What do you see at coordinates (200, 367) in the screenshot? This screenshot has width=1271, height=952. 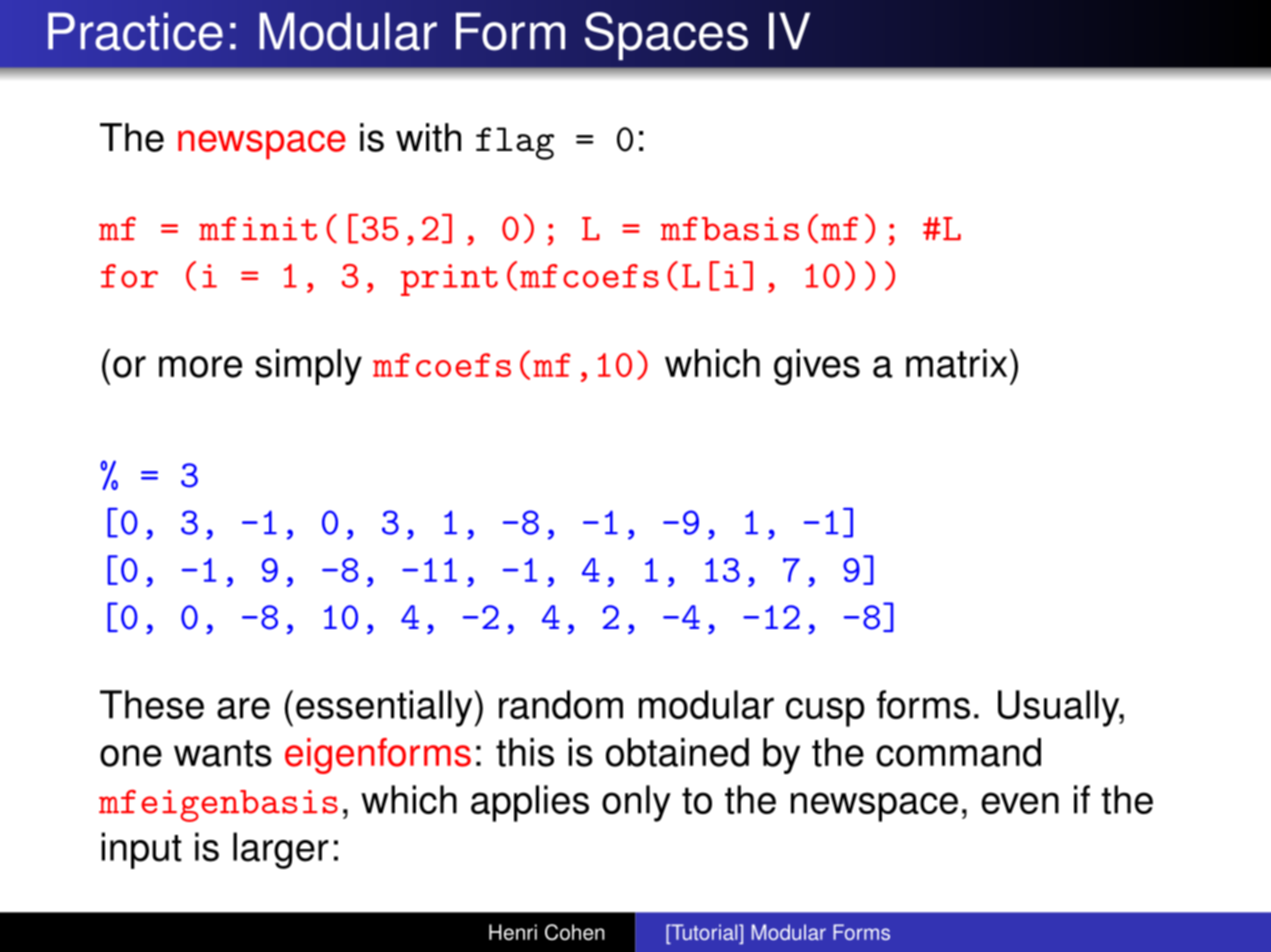 I see `more` at bounding box center [200, 367].
